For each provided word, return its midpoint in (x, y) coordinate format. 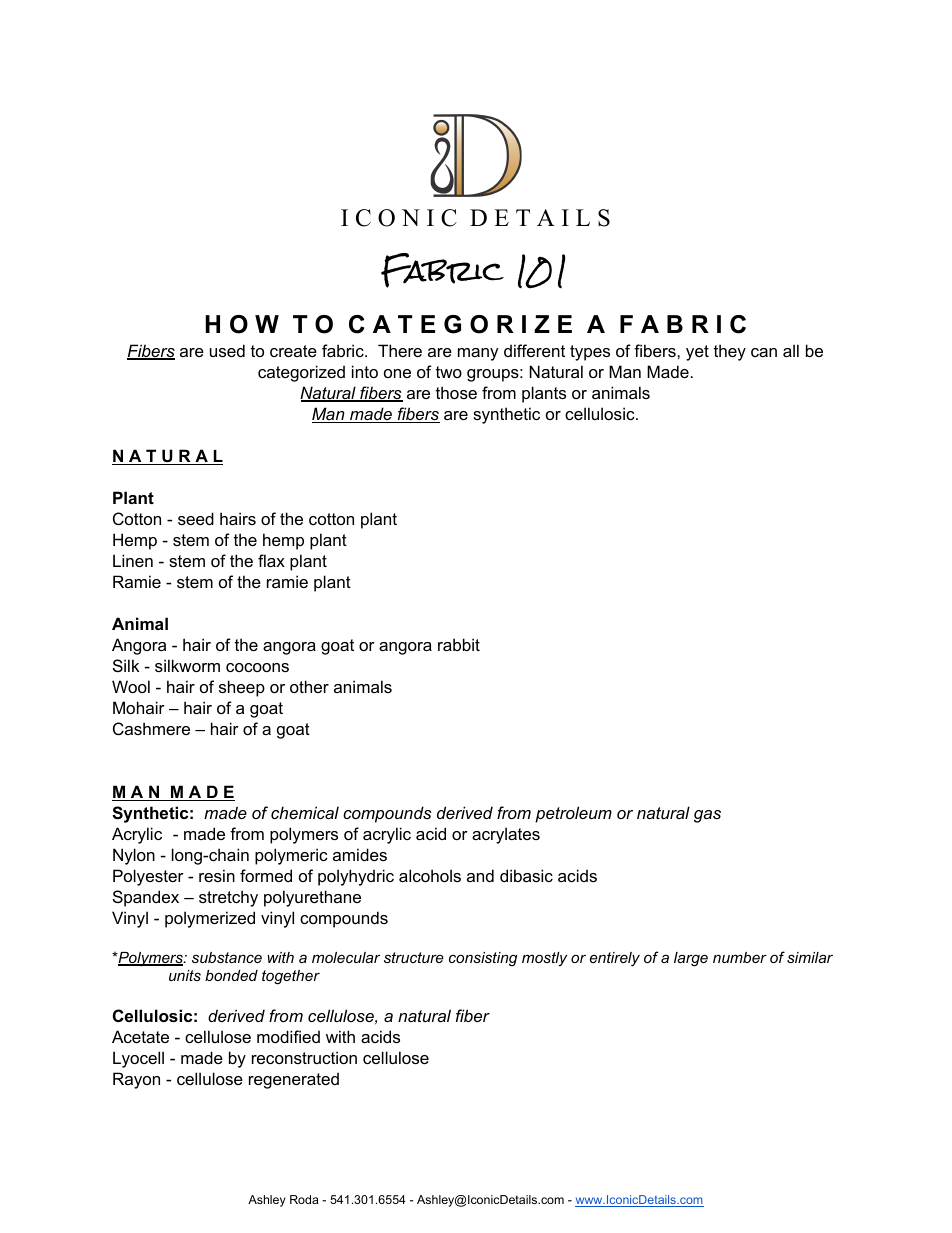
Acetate (140, 1036)
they (730, 352)
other (309, 686)
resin (217, 875)
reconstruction (304, 1057)
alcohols (430, 875)
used (227, 350)
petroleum (573, 814)
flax (271, 560)
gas (707, 816)
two (449, 372)
